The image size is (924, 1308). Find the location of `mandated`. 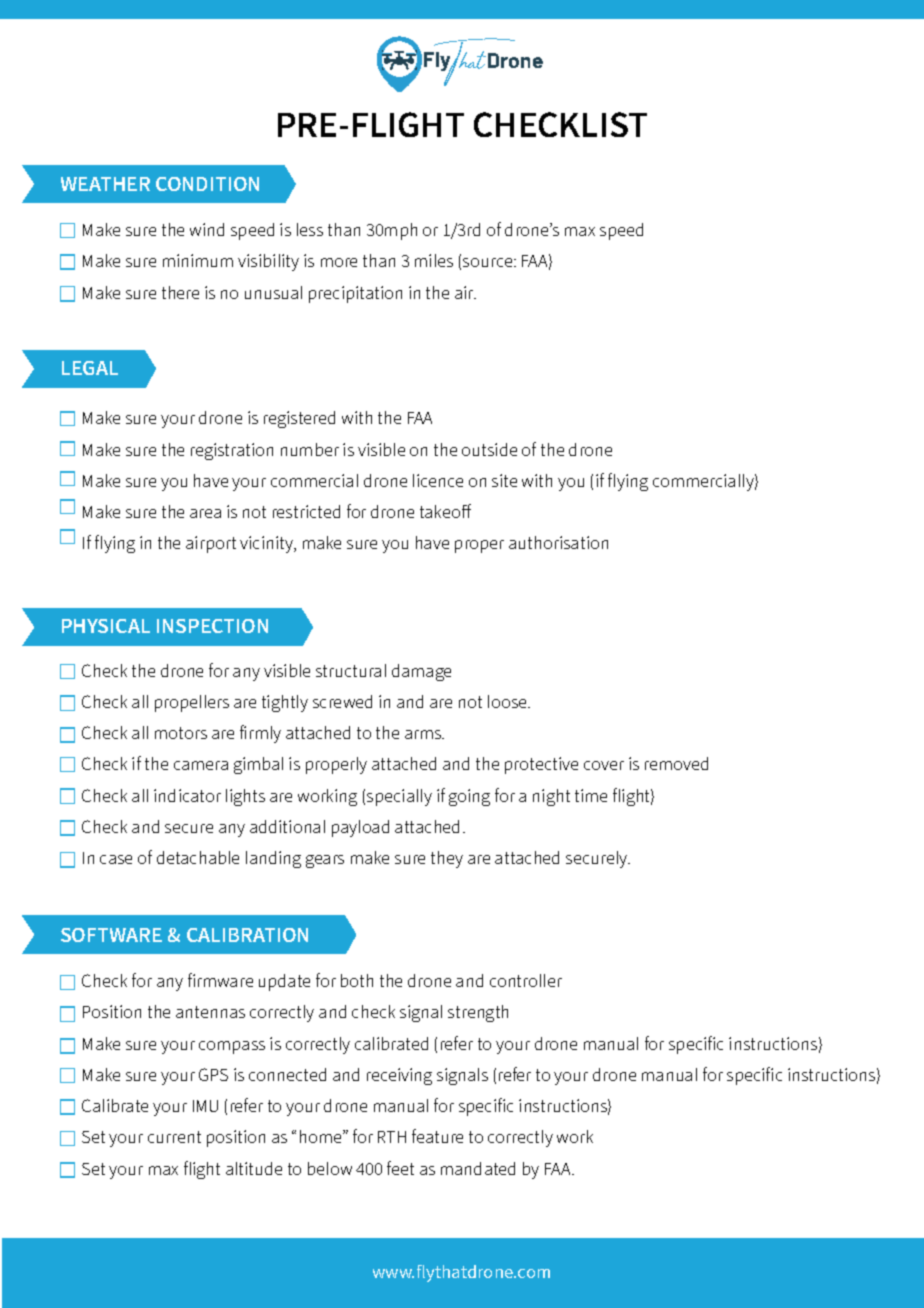

mandated is located at coordinates (478, 1168).
